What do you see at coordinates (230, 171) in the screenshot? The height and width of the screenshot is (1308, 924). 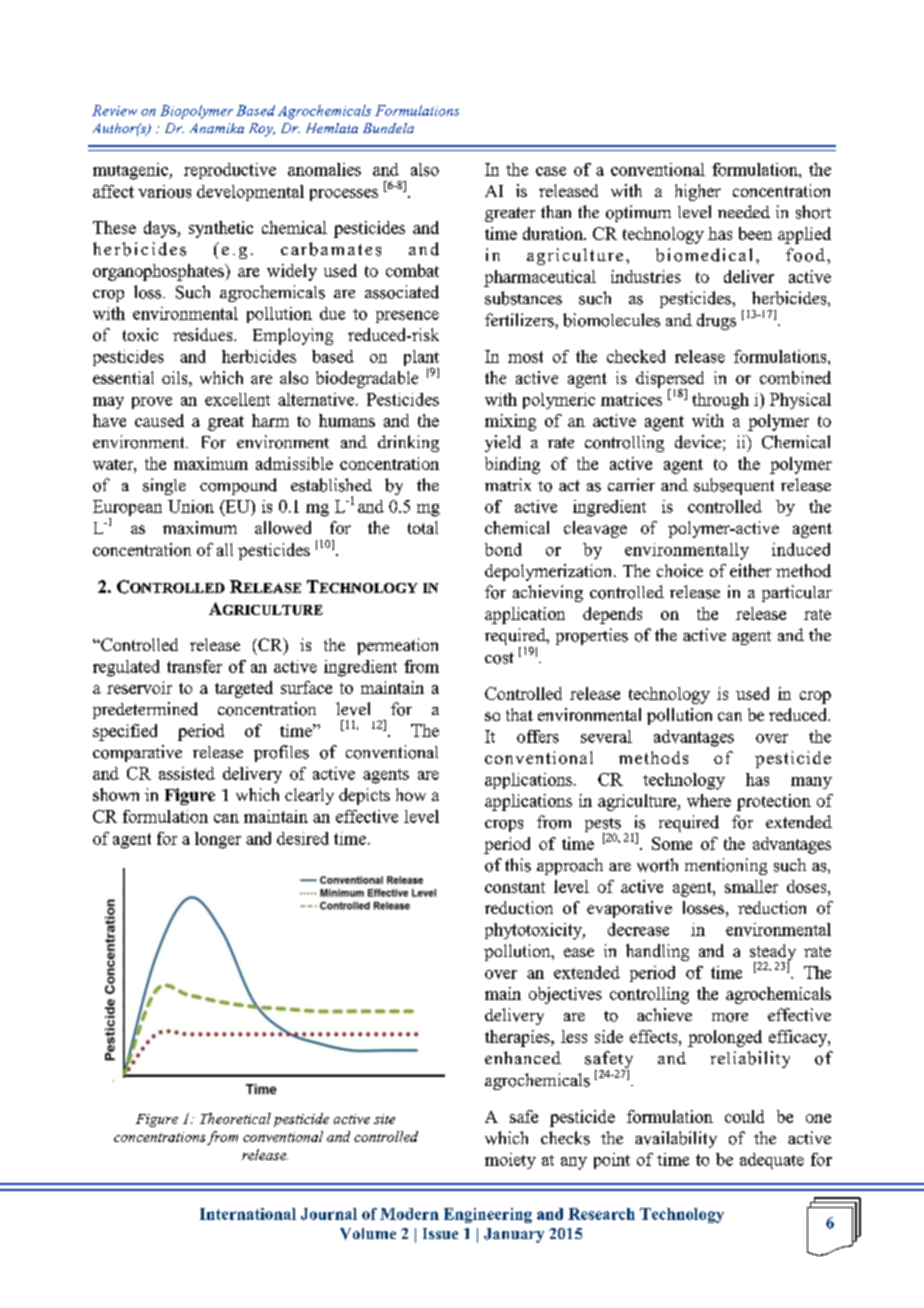 I see `reproductive` at bounding box center [230, 171].
